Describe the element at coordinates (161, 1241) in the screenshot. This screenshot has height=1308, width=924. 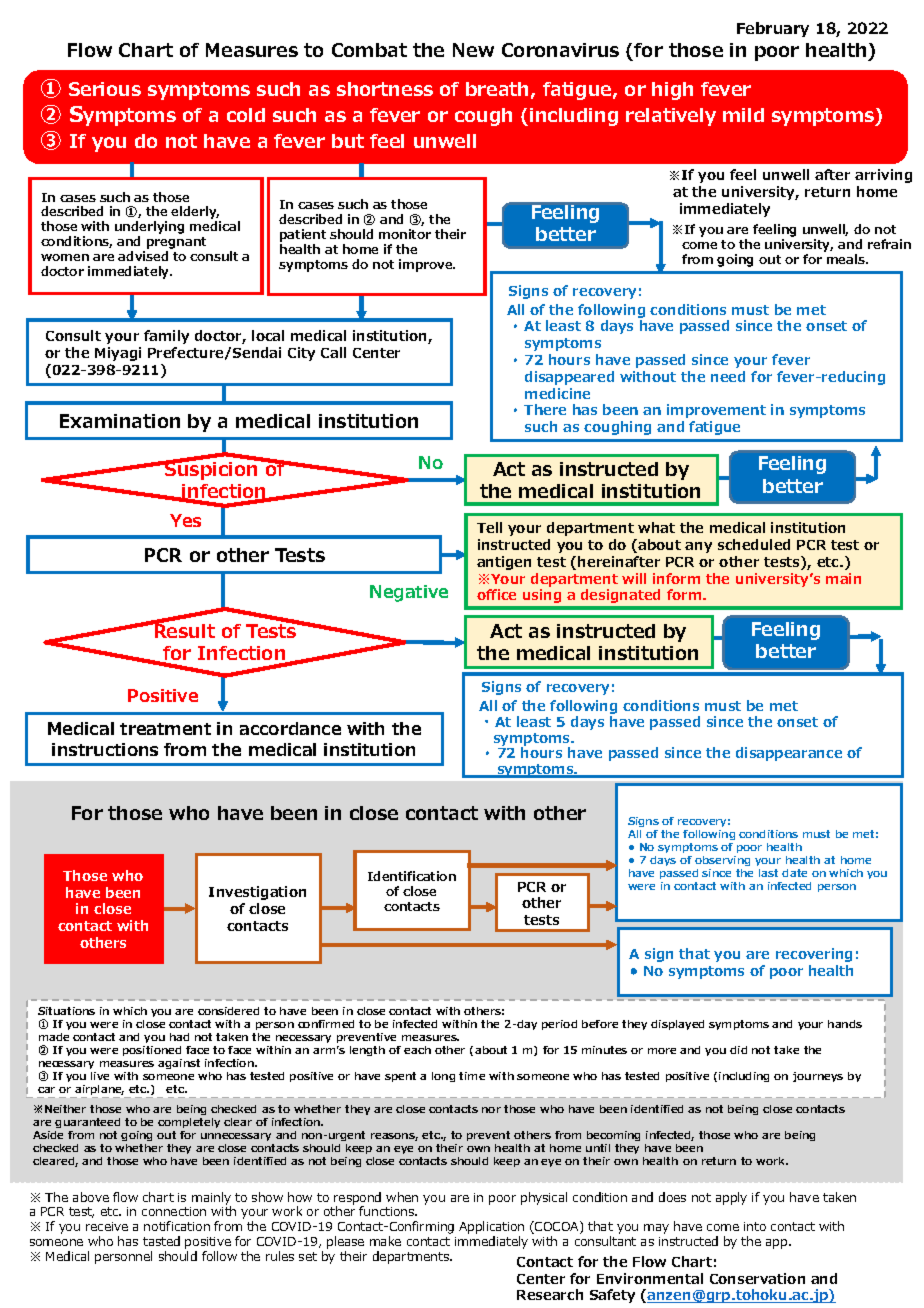
I see `tasted` at that location.
